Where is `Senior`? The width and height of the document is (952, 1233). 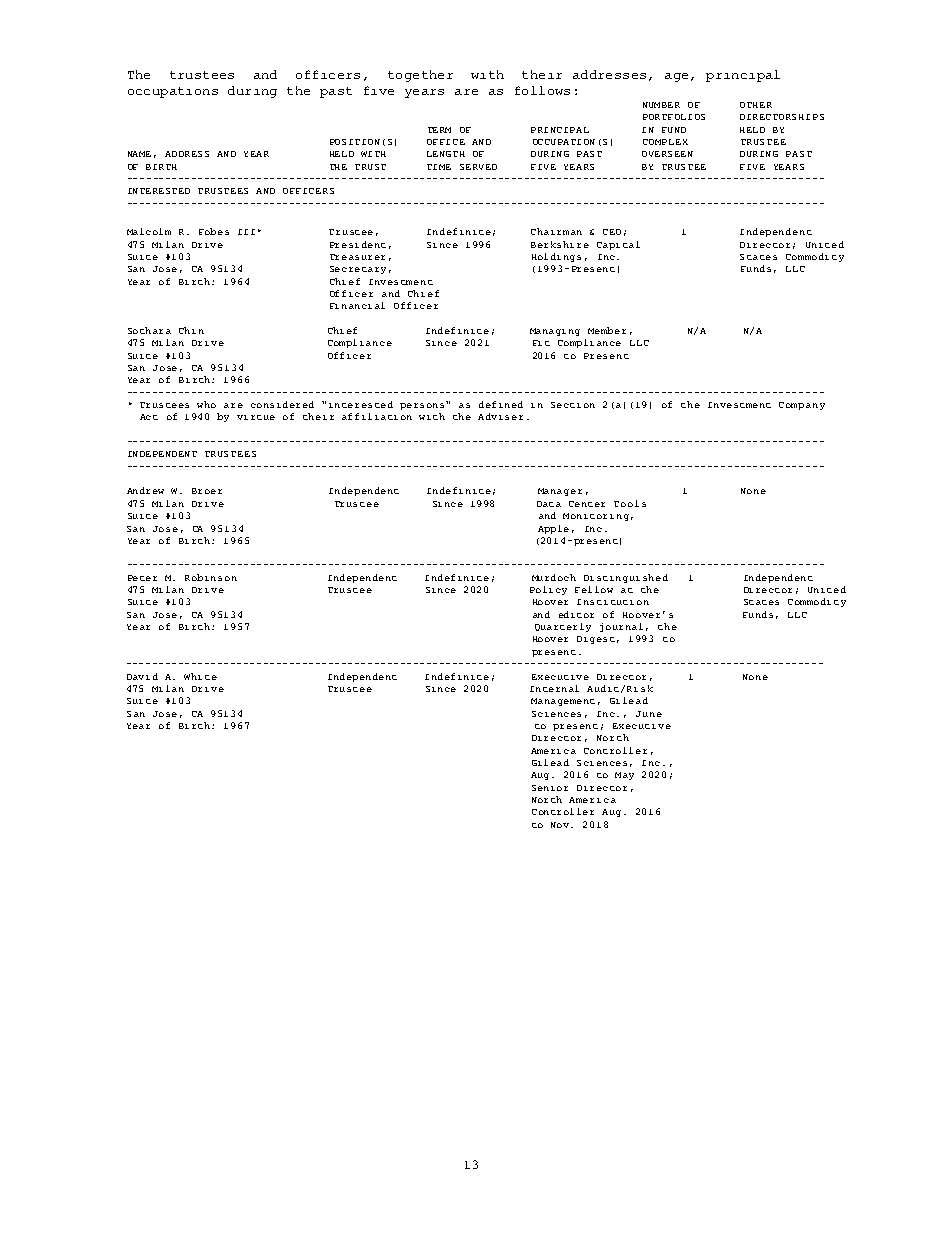
Senior is located at coordinates (550, 788).
